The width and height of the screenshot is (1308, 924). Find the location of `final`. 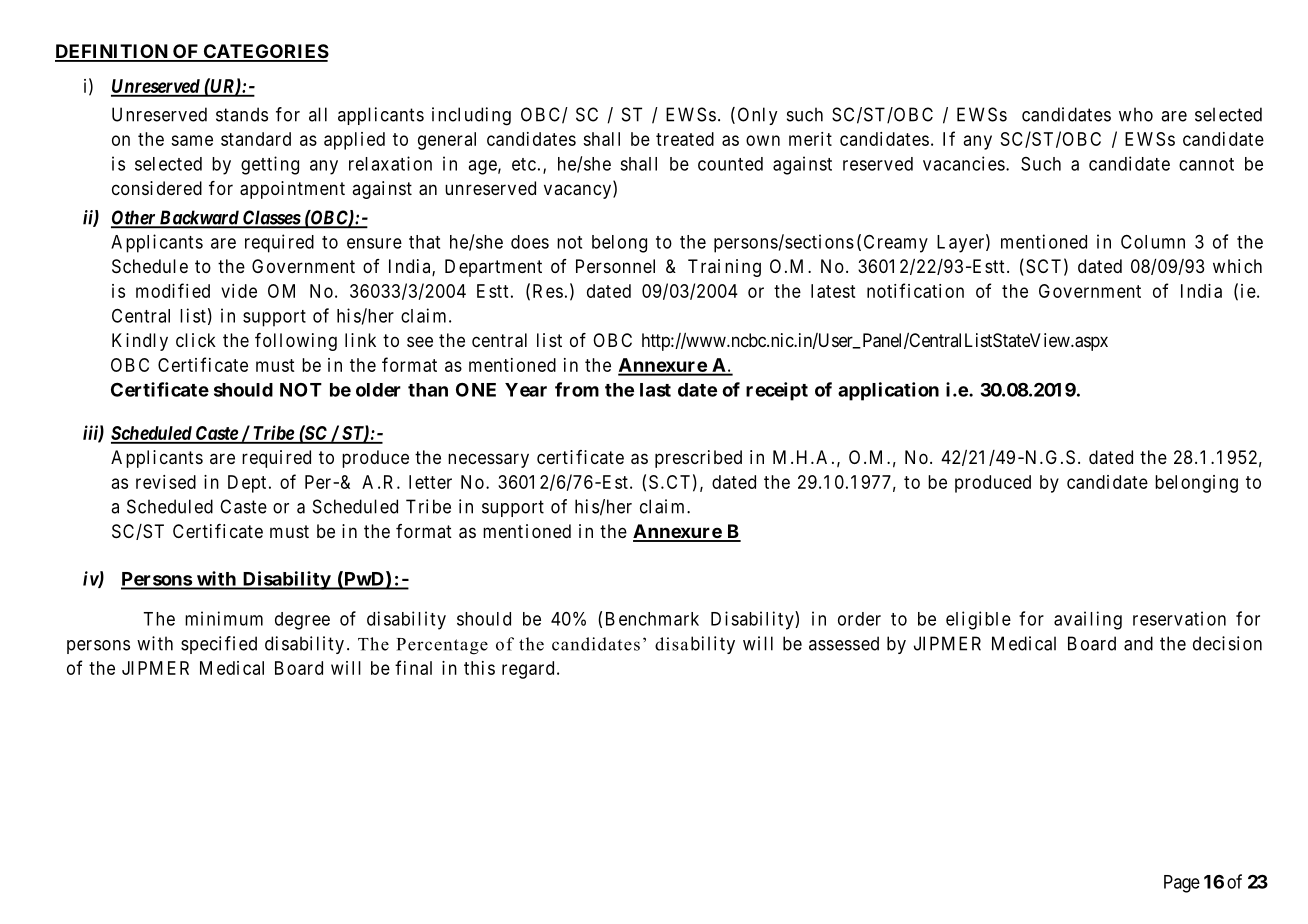

final is located at coordinates (413, 667).
